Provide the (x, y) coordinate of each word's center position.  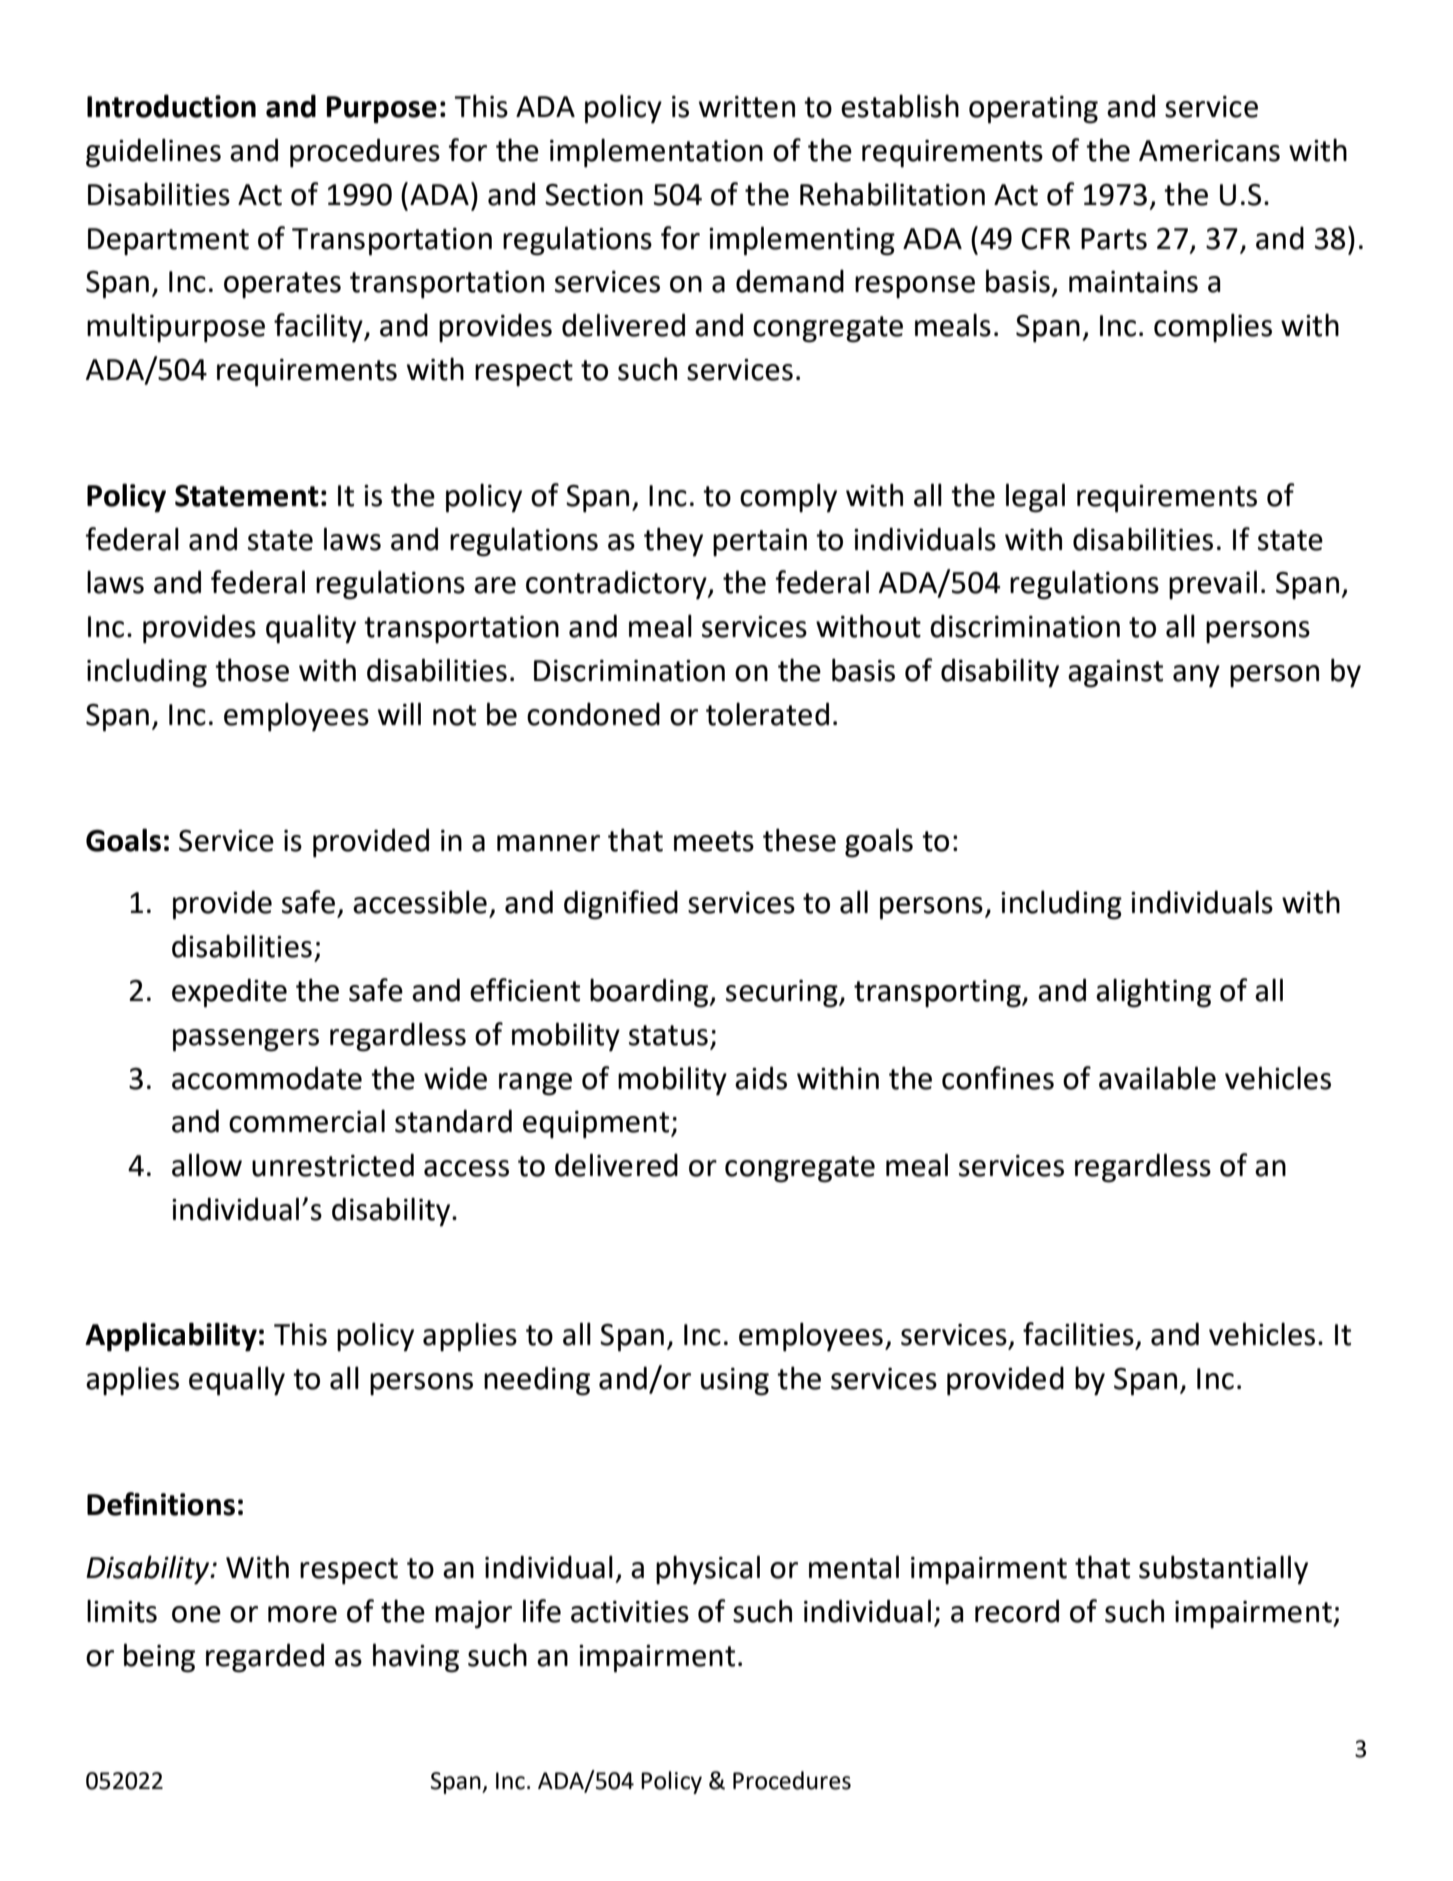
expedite (229, 993)
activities (630, 1612)
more (302, 1614)
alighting (1153, 993)
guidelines (153, 153)
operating (1033, 110)
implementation (656, 153)
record (1017, 1611)
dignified (621, 905)
